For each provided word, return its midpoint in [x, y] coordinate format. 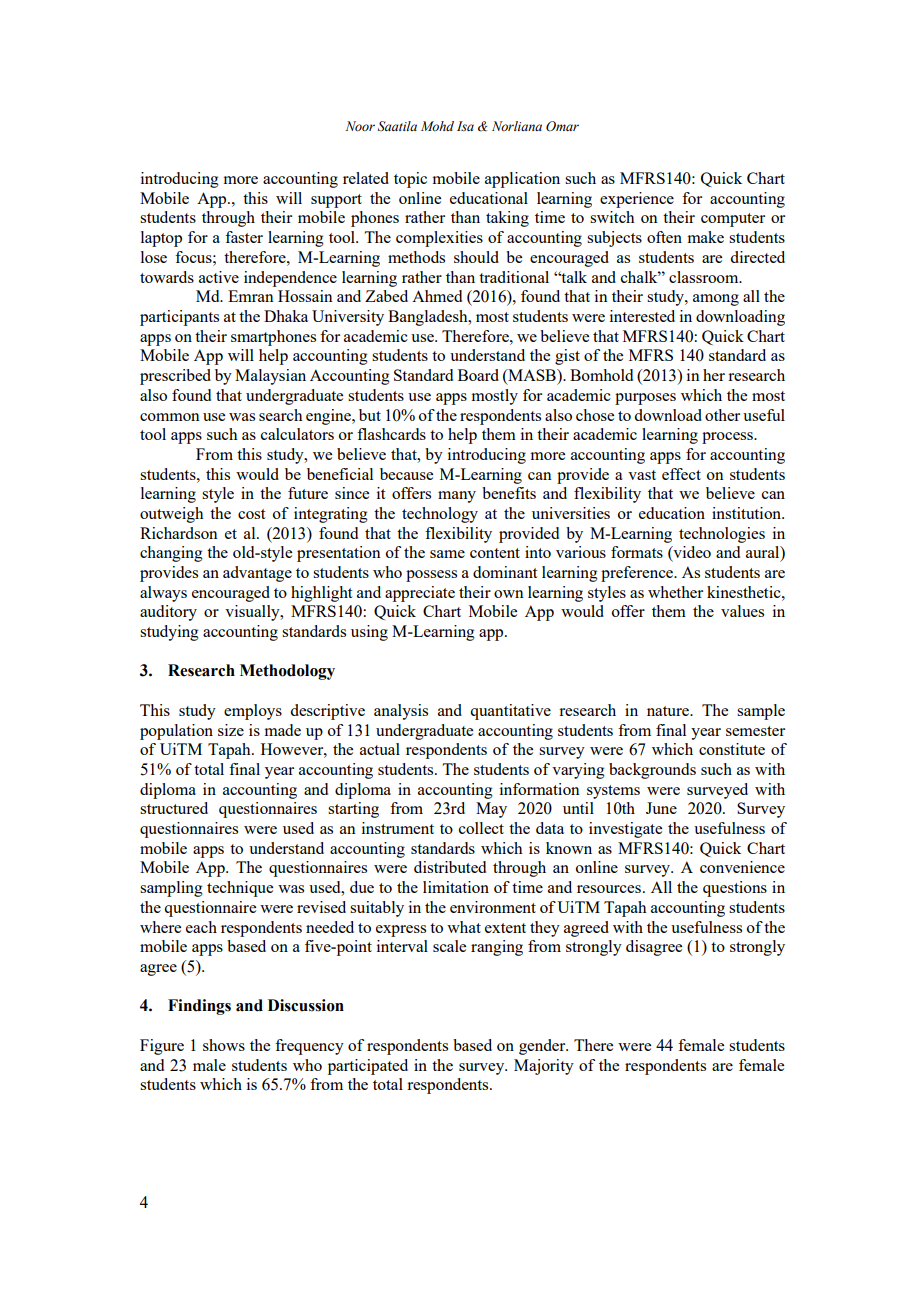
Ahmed [437, 296]
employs [253, 712]
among [716, 300]
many [457, 497]
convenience [742, 867]
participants [179, 318]
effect [681, 474]
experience [637, 200]
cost [251, 514]
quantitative [510, 712]
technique [240, 889]
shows [224, 1045]
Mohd [437, 126]
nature [669, 711]
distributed [450, 867]
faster [244, 237]
